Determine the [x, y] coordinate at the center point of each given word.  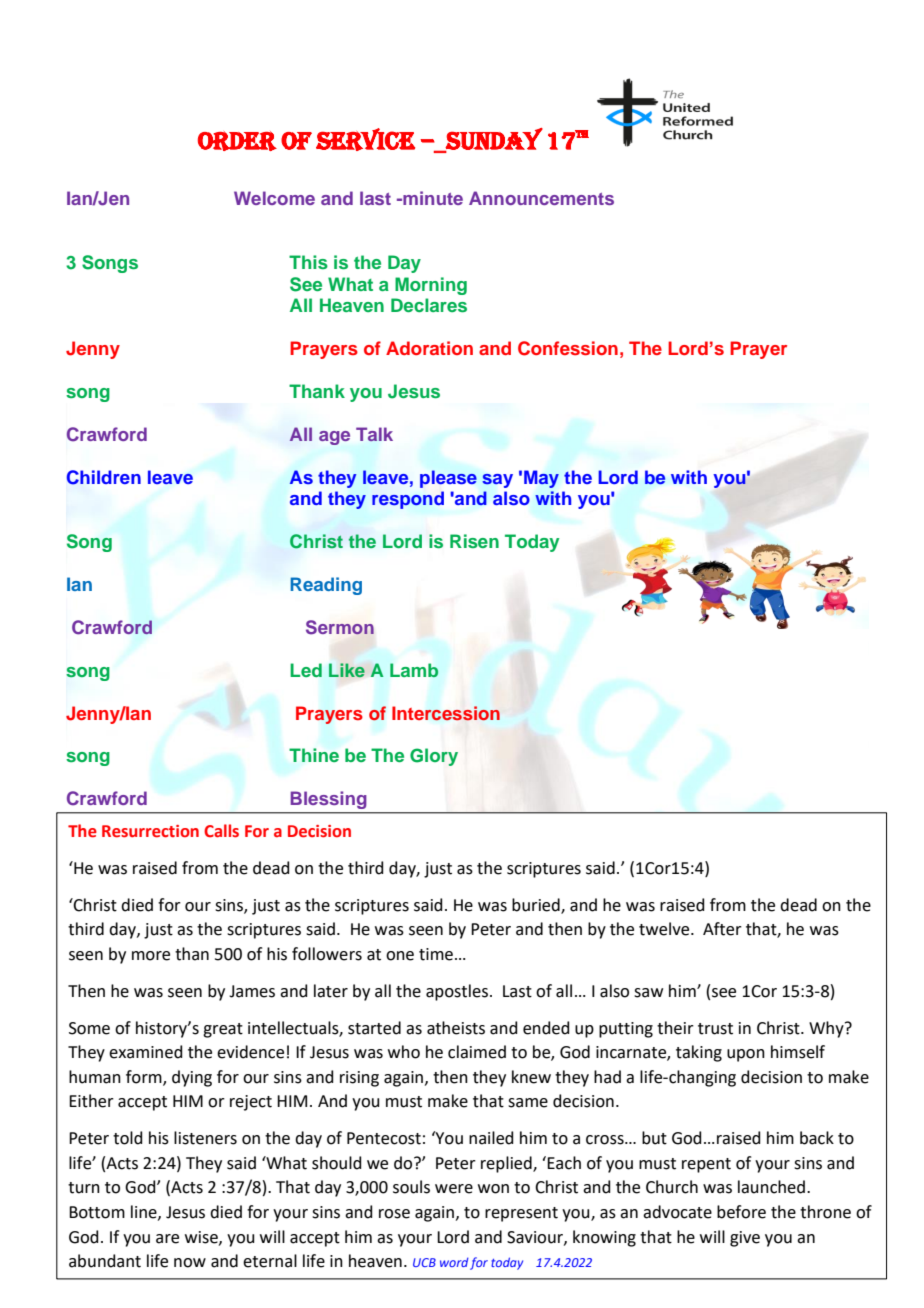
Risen [474, 541]
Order [237, 141]
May [541, 479]
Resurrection [150, 831]
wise [202, 1238]
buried [537, 905]
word [454, 1262]
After [722, 929]
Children [103, 477]
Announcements [541, 198]
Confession [568, 348]
